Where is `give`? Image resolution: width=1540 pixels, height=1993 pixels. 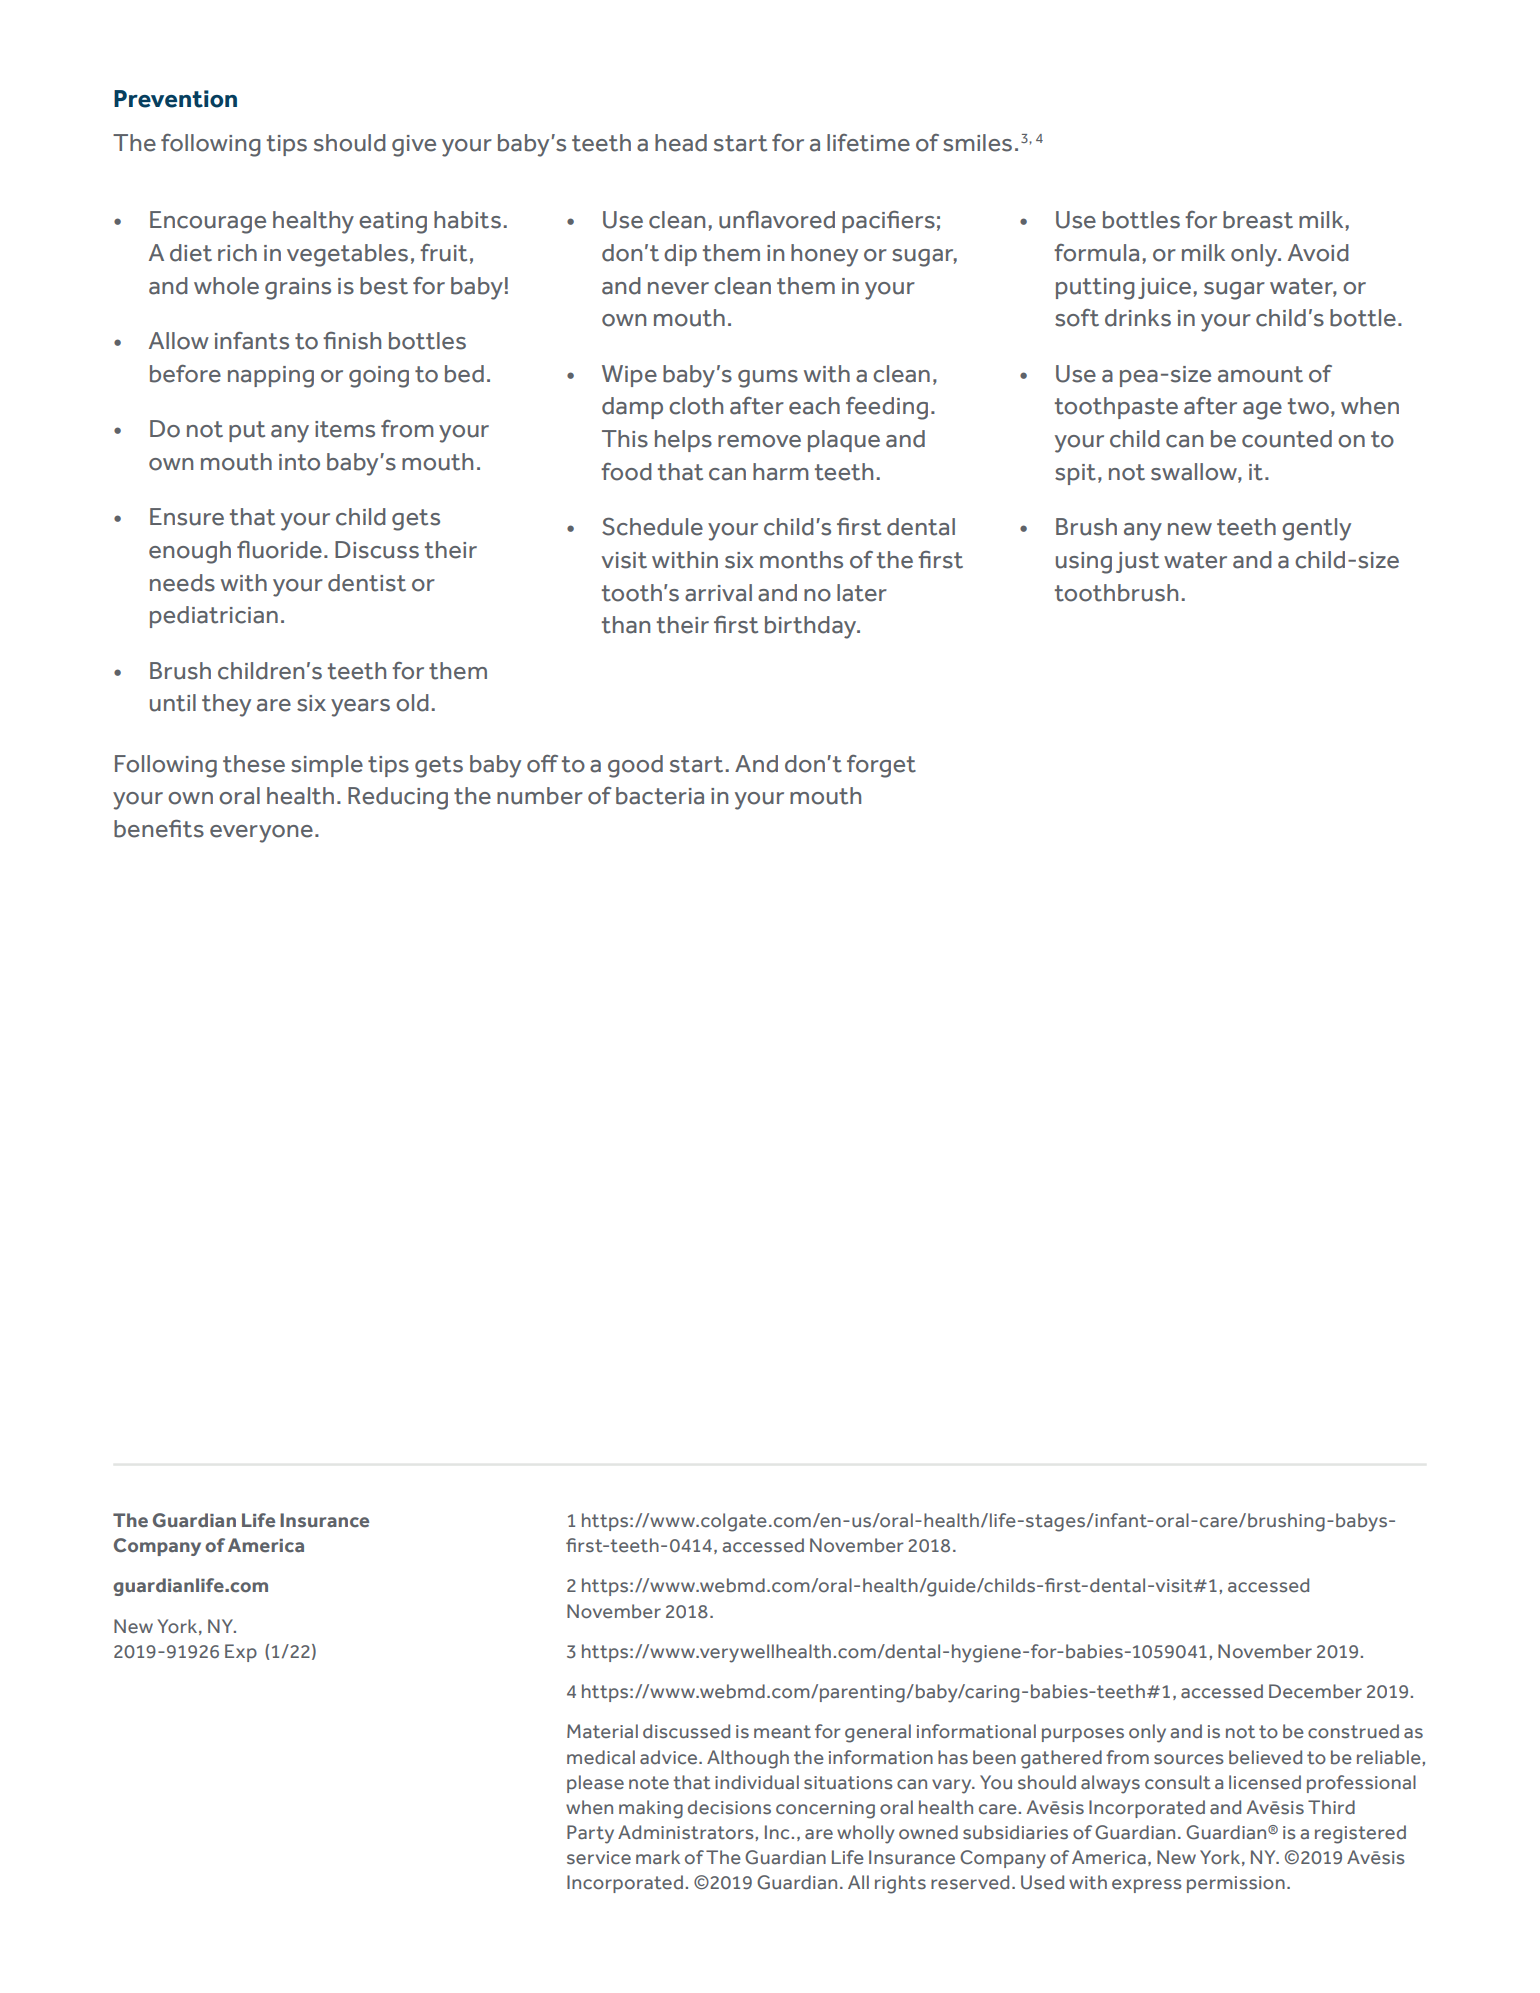 give is located at coordinates (414, 146).
